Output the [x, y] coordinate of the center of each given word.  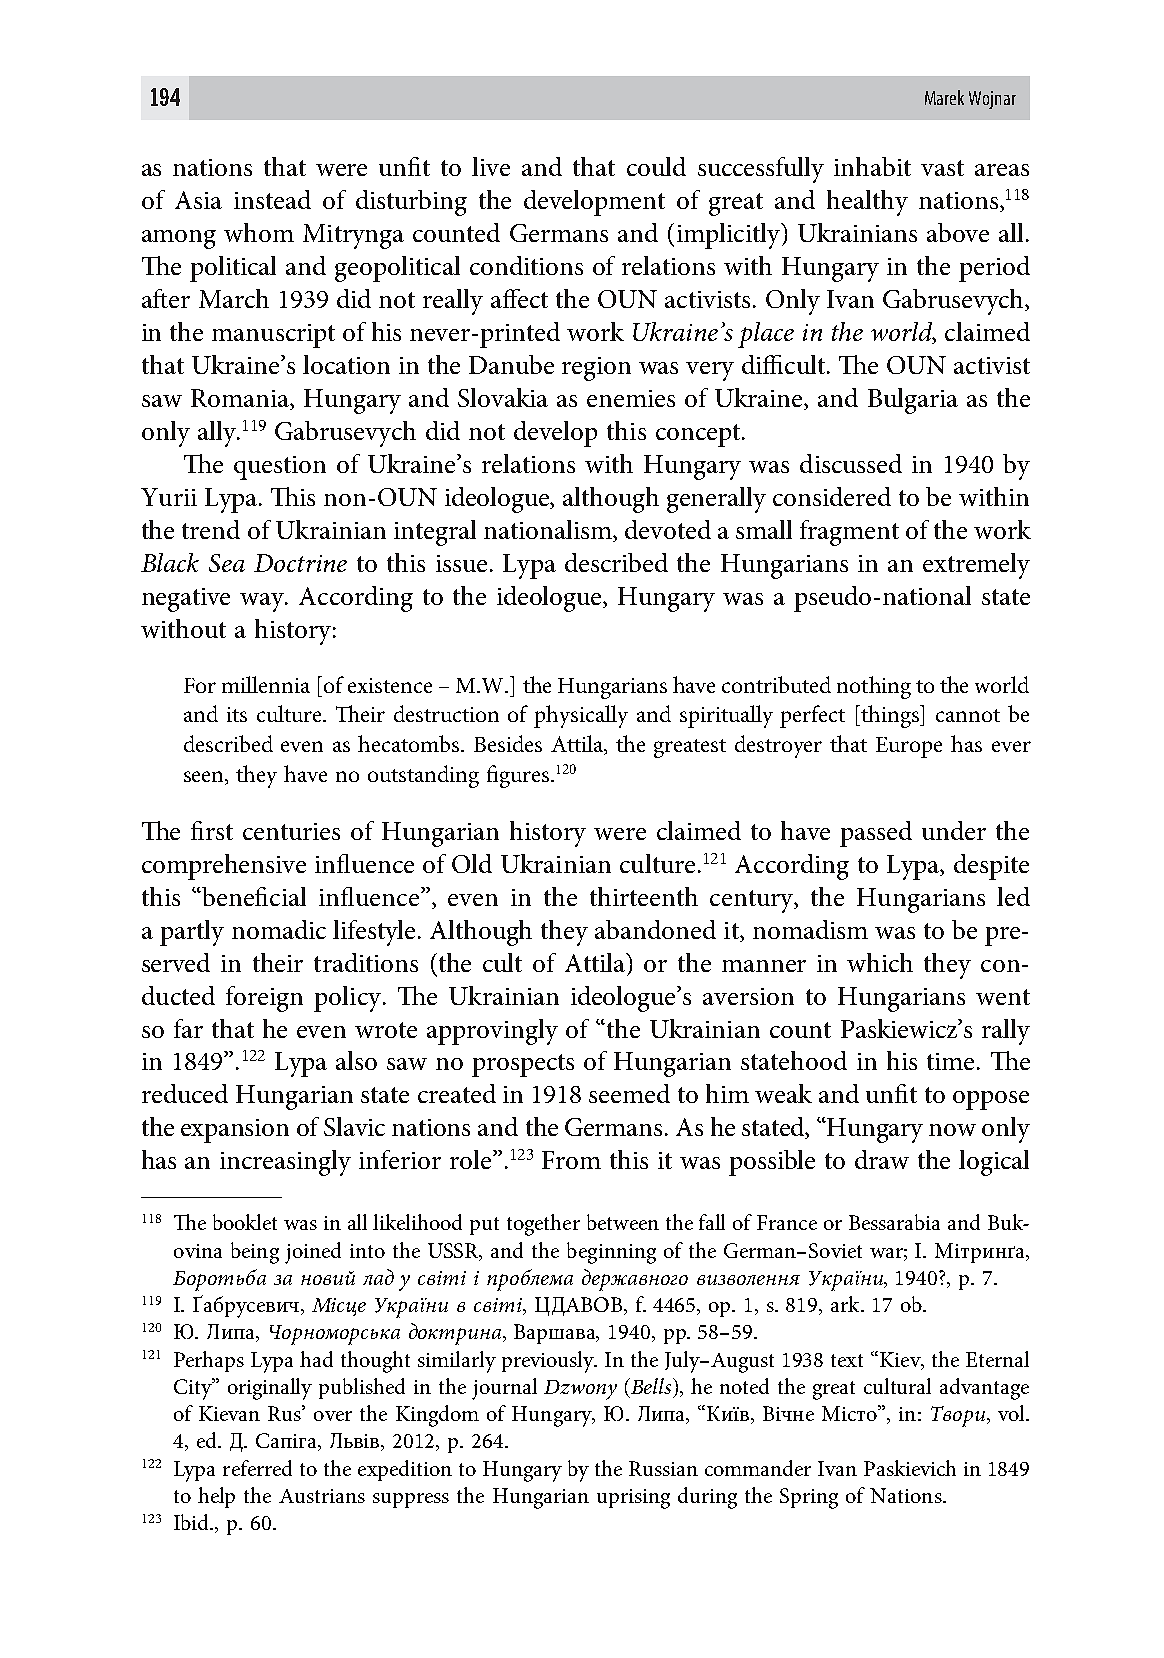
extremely [976, 566]
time [950, 1061]
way [263, 602]
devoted [668, 529]
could [656, 166]
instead [272, 199]
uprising [633, 1499]
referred [257, 1468]
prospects [523, 1065]
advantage [984, 1389]
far [188, 1028]
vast [942, 168]
